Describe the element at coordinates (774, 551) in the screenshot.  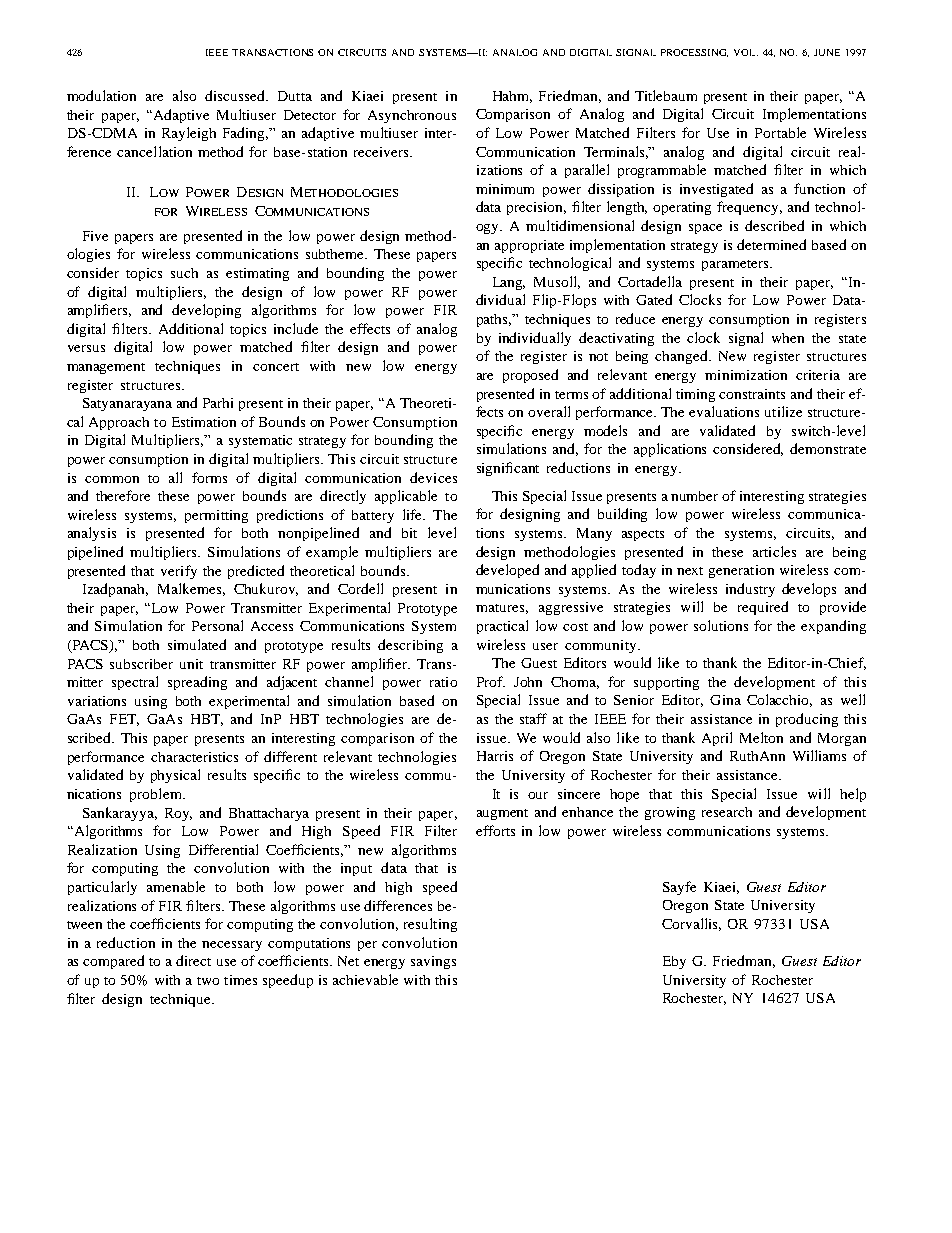
I see `articles` at that location.
